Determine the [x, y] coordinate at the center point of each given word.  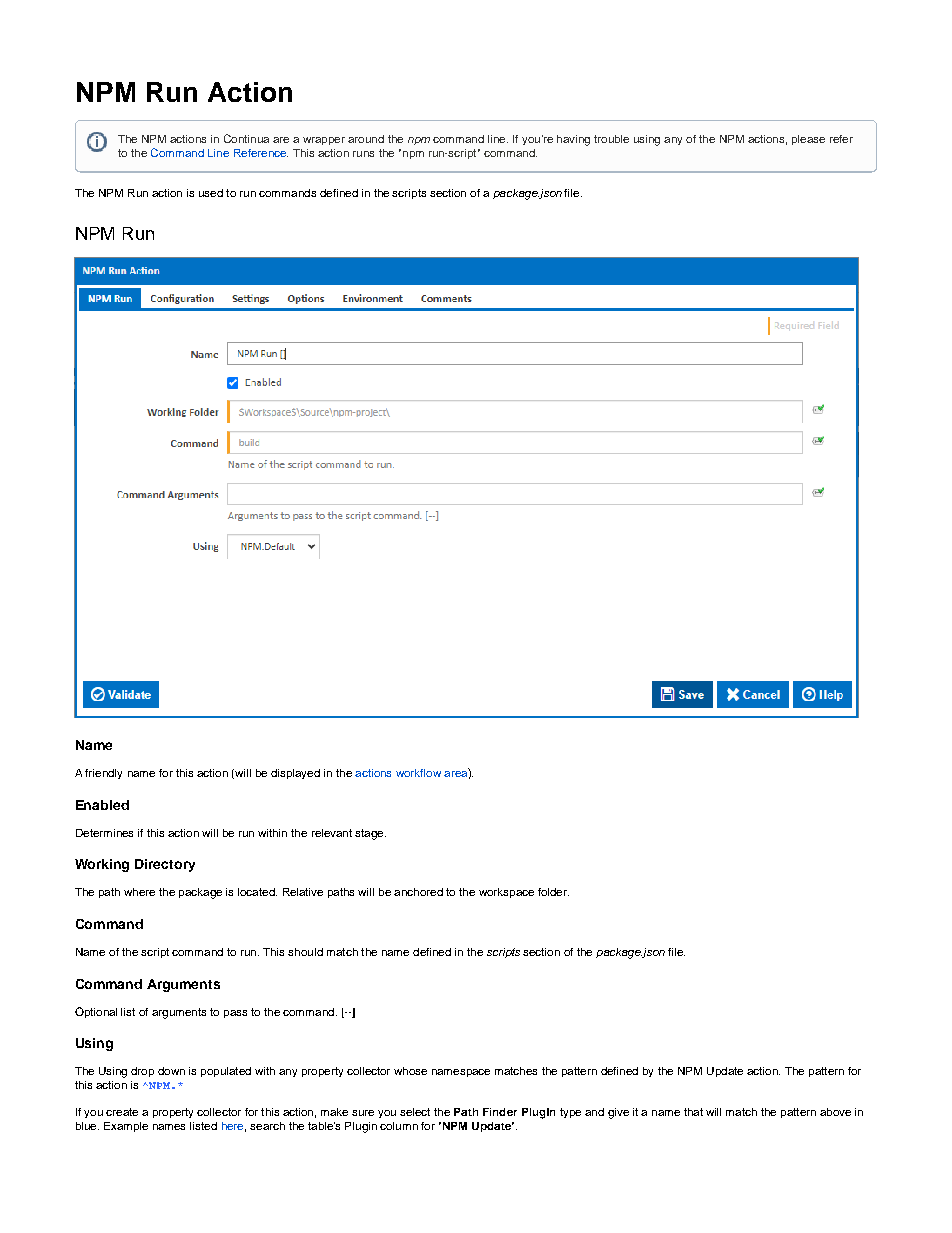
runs [363, 154]
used [211, 193]
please [808, 140]
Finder [500, 1112]
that [693, 1112]
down [171, 1071]
